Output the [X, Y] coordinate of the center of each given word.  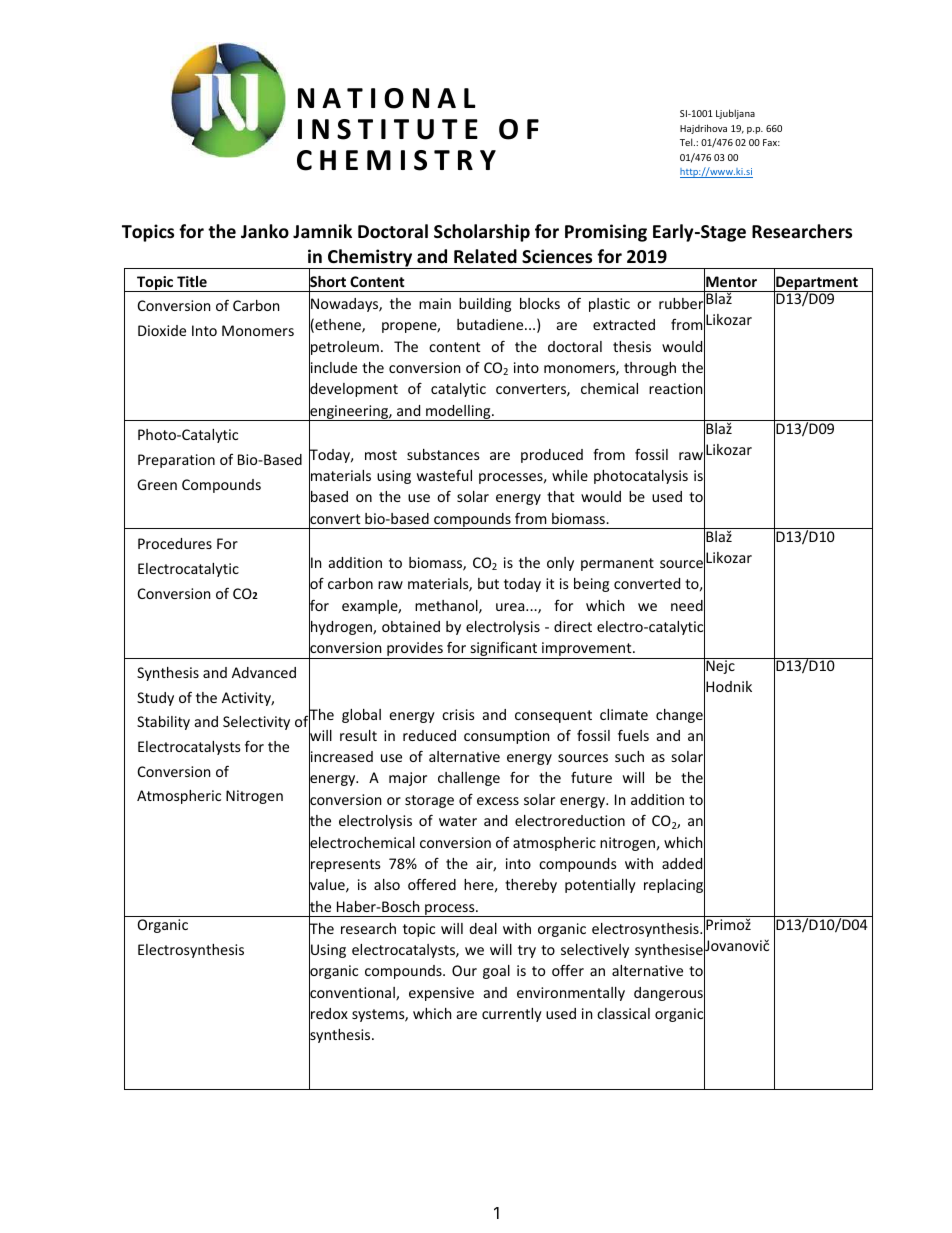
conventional [353, 992]
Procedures [175, 543]
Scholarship [482, 233]
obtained [411, 626]
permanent [617, 564]
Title [192, 281]
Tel [687, 142]
